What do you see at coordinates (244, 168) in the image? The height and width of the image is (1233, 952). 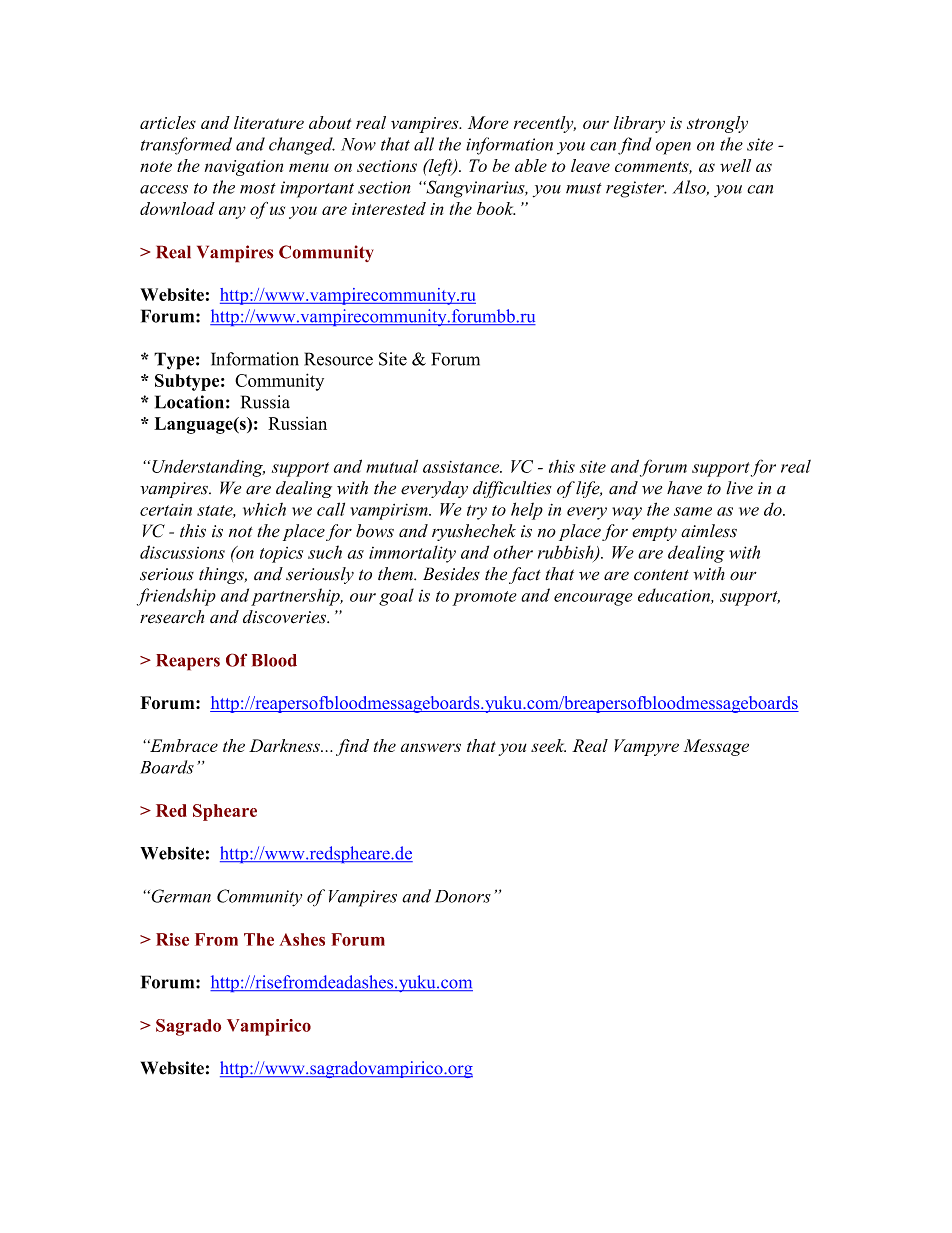 I see `navigation` at bounding box center [244, 168].
